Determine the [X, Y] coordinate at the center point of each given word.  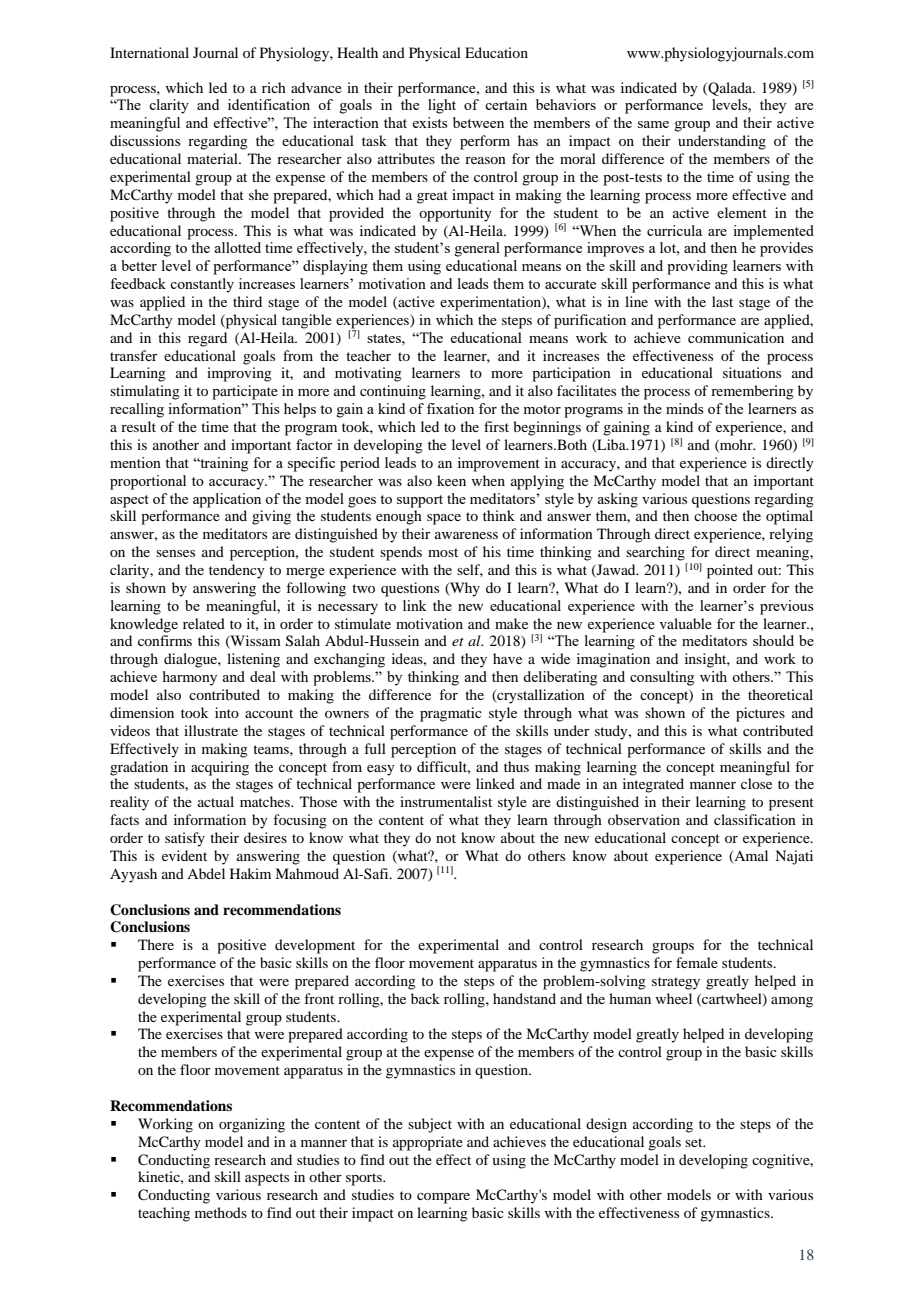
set [695, 1142]
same [653, 124]
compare [443, 1198]
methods [221, 1212]
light [442, 106]
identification [269, 104]
